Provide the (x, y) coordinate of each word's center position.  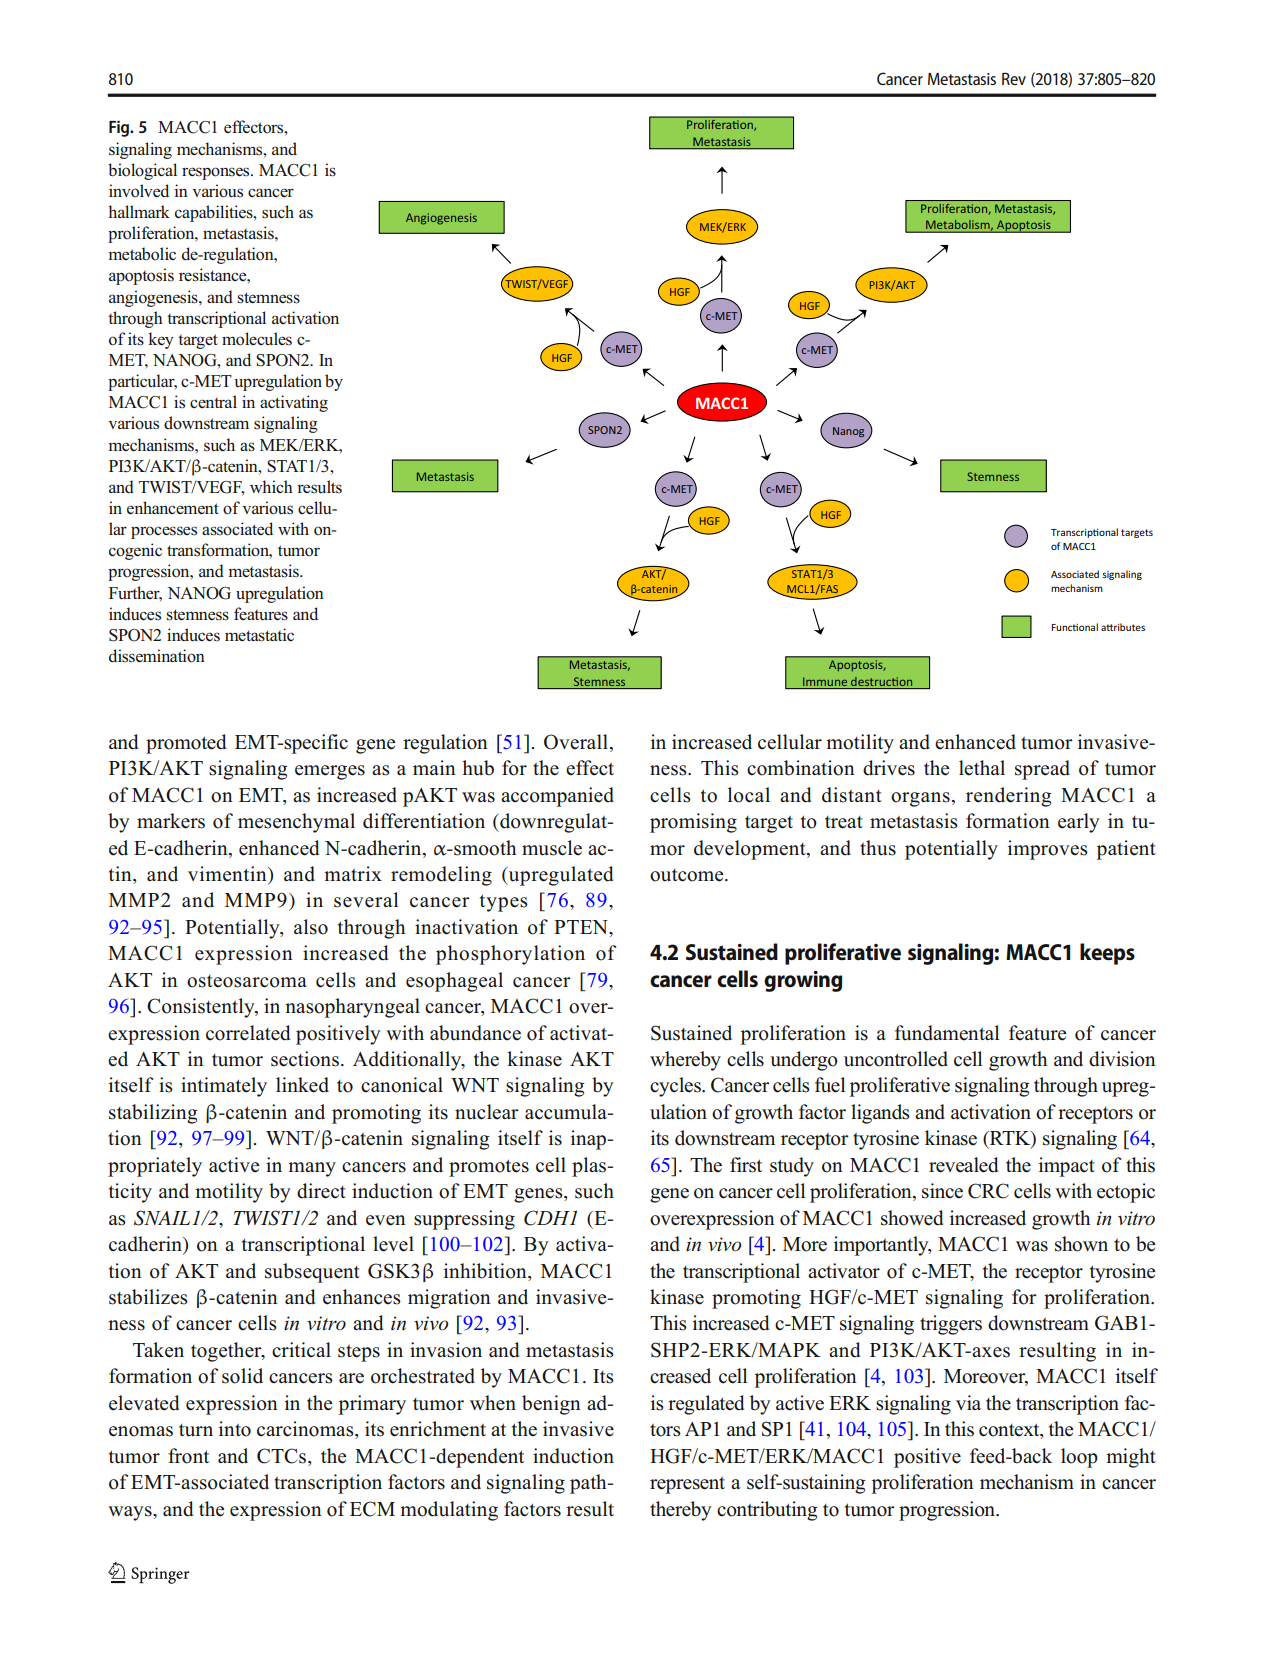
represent (687, 1485)
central (213, 401)
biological (142, 171)
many (312, 1169)
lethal (982, 768)
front (188, 1456)
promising (693, 823)
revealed (963, 1165)
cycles (676, 1087)
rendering (1009, 797)
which (271, 486)
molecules (257, 339)
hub (478, 768)
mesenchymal (296, 823)
